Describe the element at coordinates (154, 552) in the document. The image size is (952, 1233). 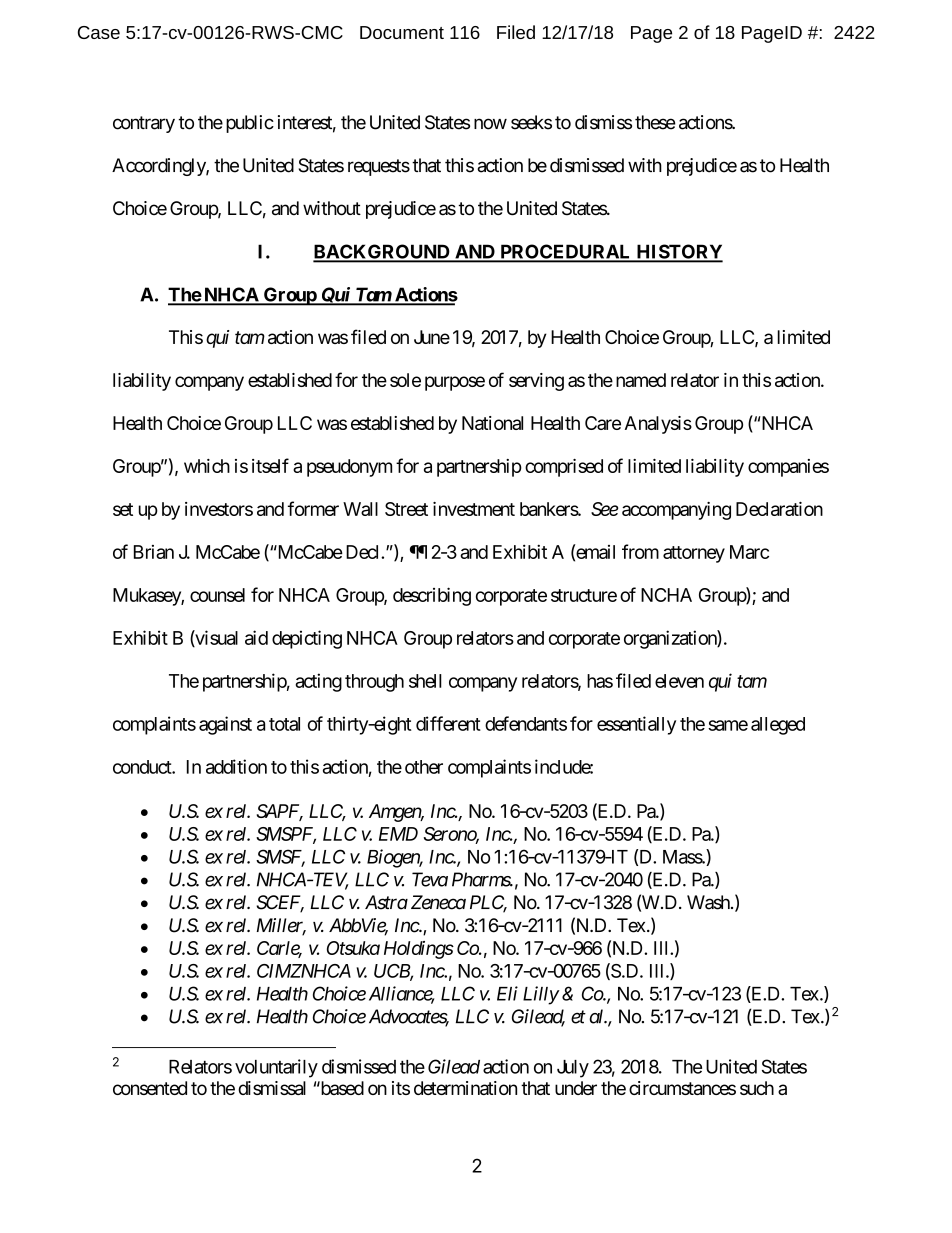
I see `Brian` at that location.
